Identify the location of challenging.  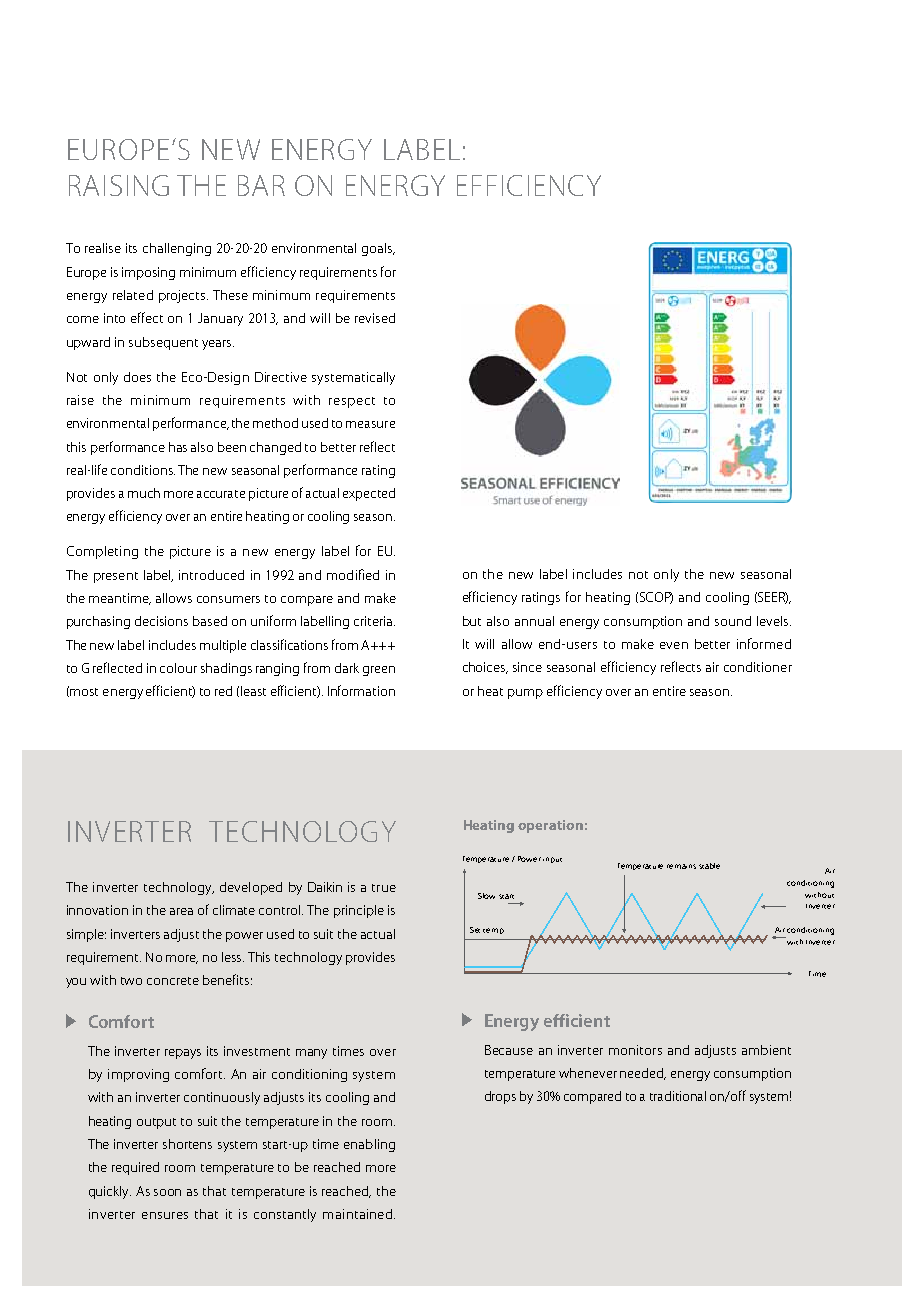
(177, 249).
